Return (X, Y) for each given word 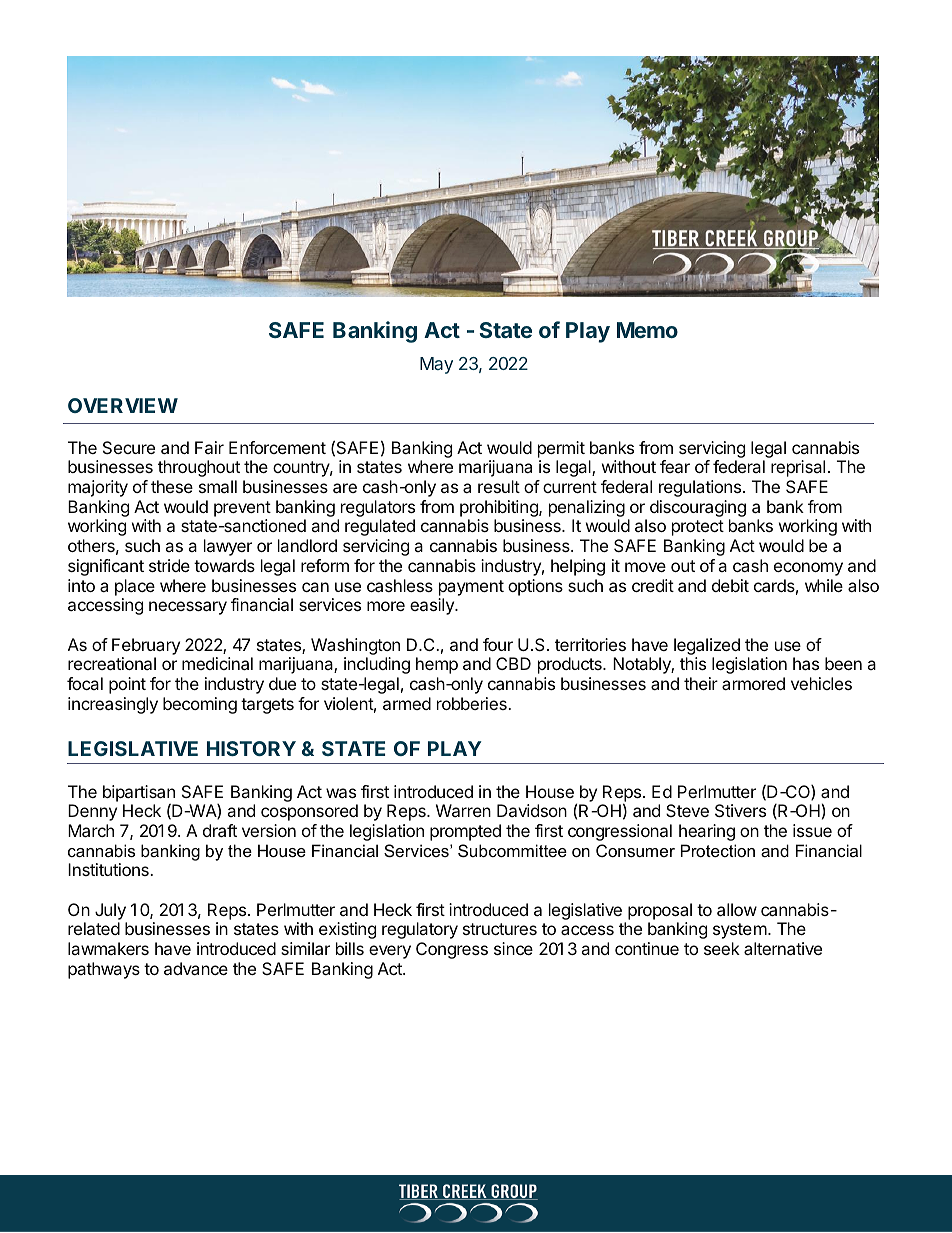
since (513, 948)
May (436, 365)
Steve (687, 810)
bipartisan (139, 794)
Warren (463, 810)
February (146, 646)
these (172, 486)
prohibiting (500, 508)
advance (196, 968)
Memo (647, 330)
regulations (701, 488)
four (498, 644)
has (806, 663)
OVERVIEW (123, 405)
